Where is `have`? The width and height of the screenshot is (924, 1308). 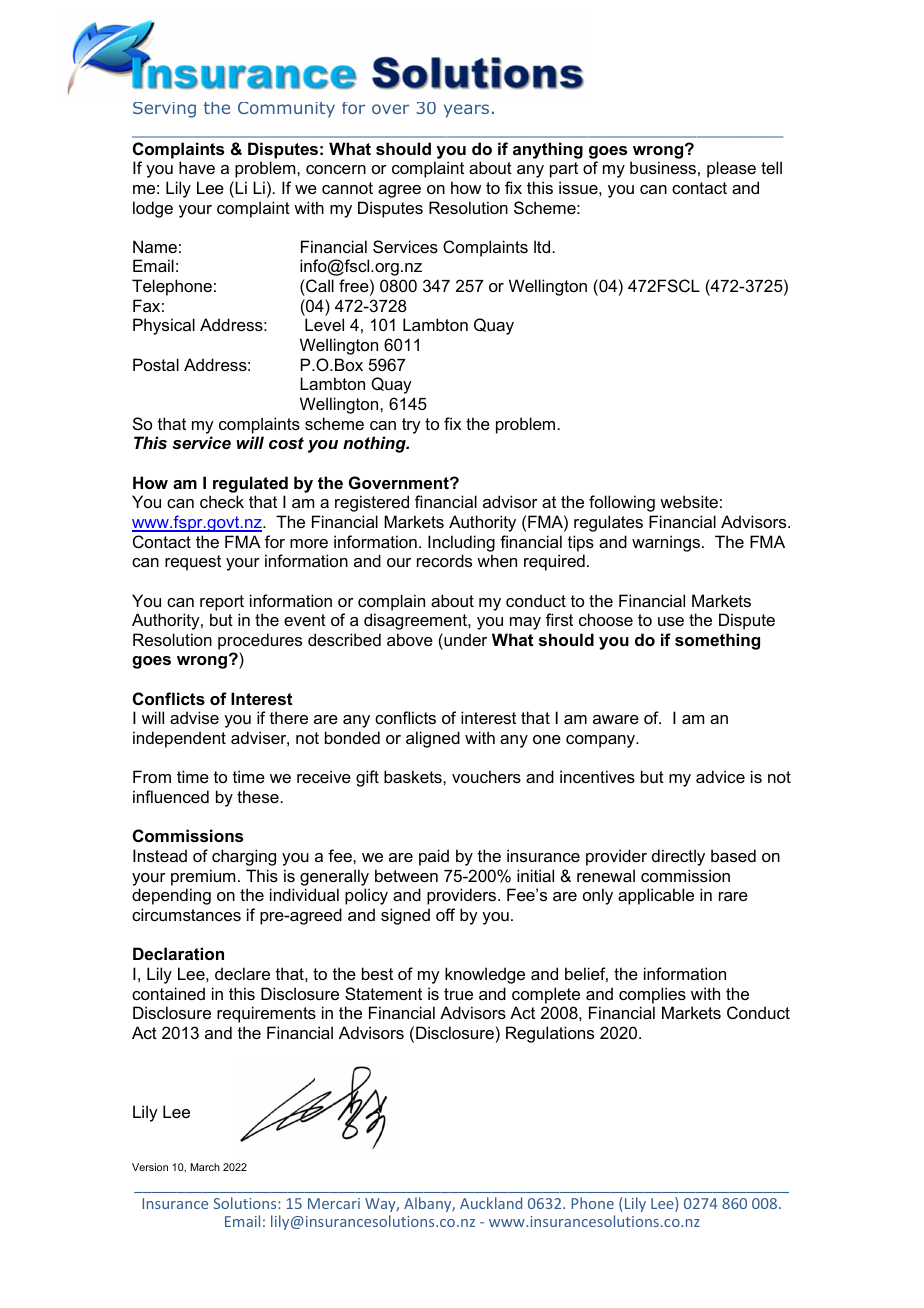 have is located at coordinates (197, 167).
